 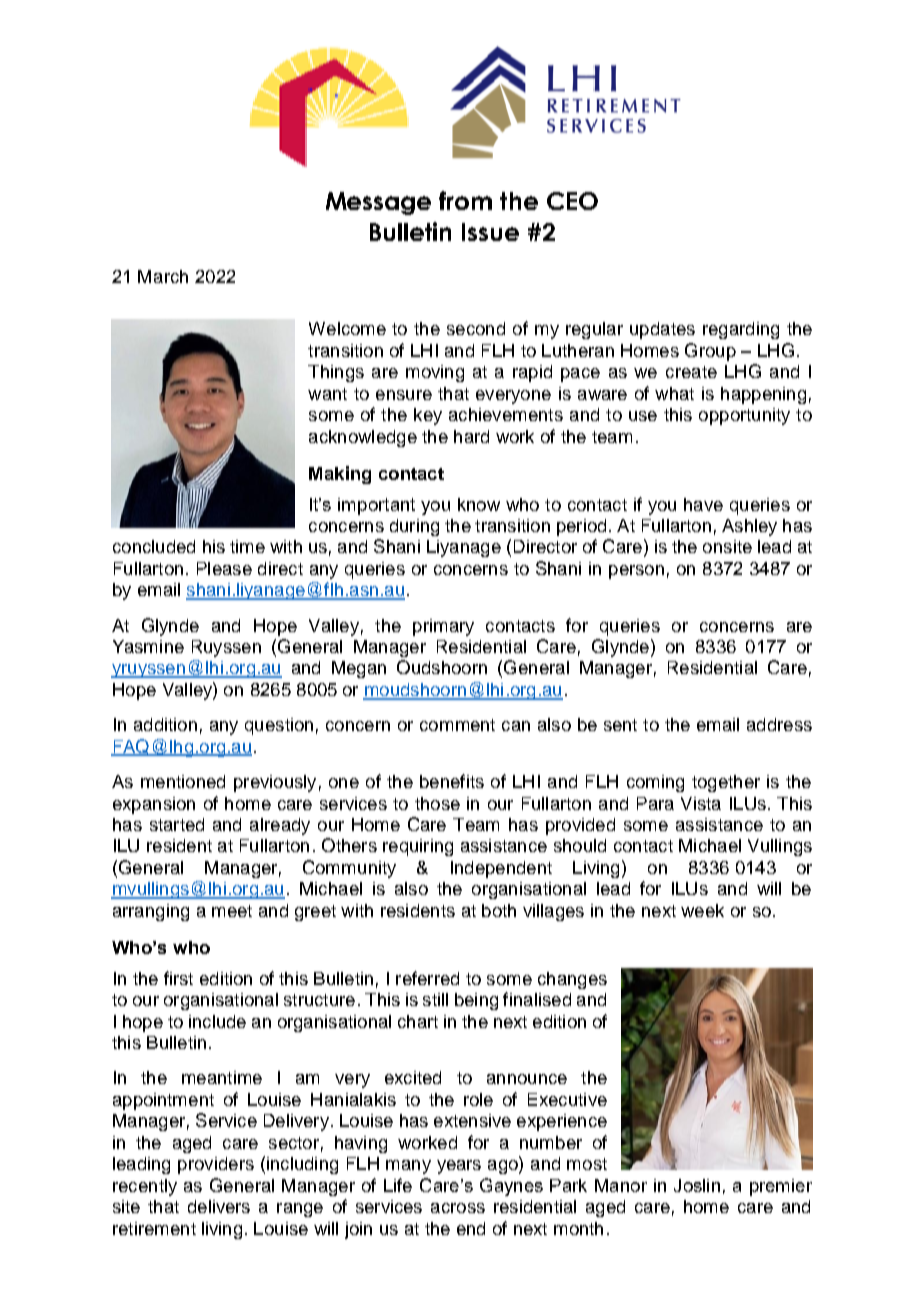 I want to click on Issue, so click(x=490, y=232).
